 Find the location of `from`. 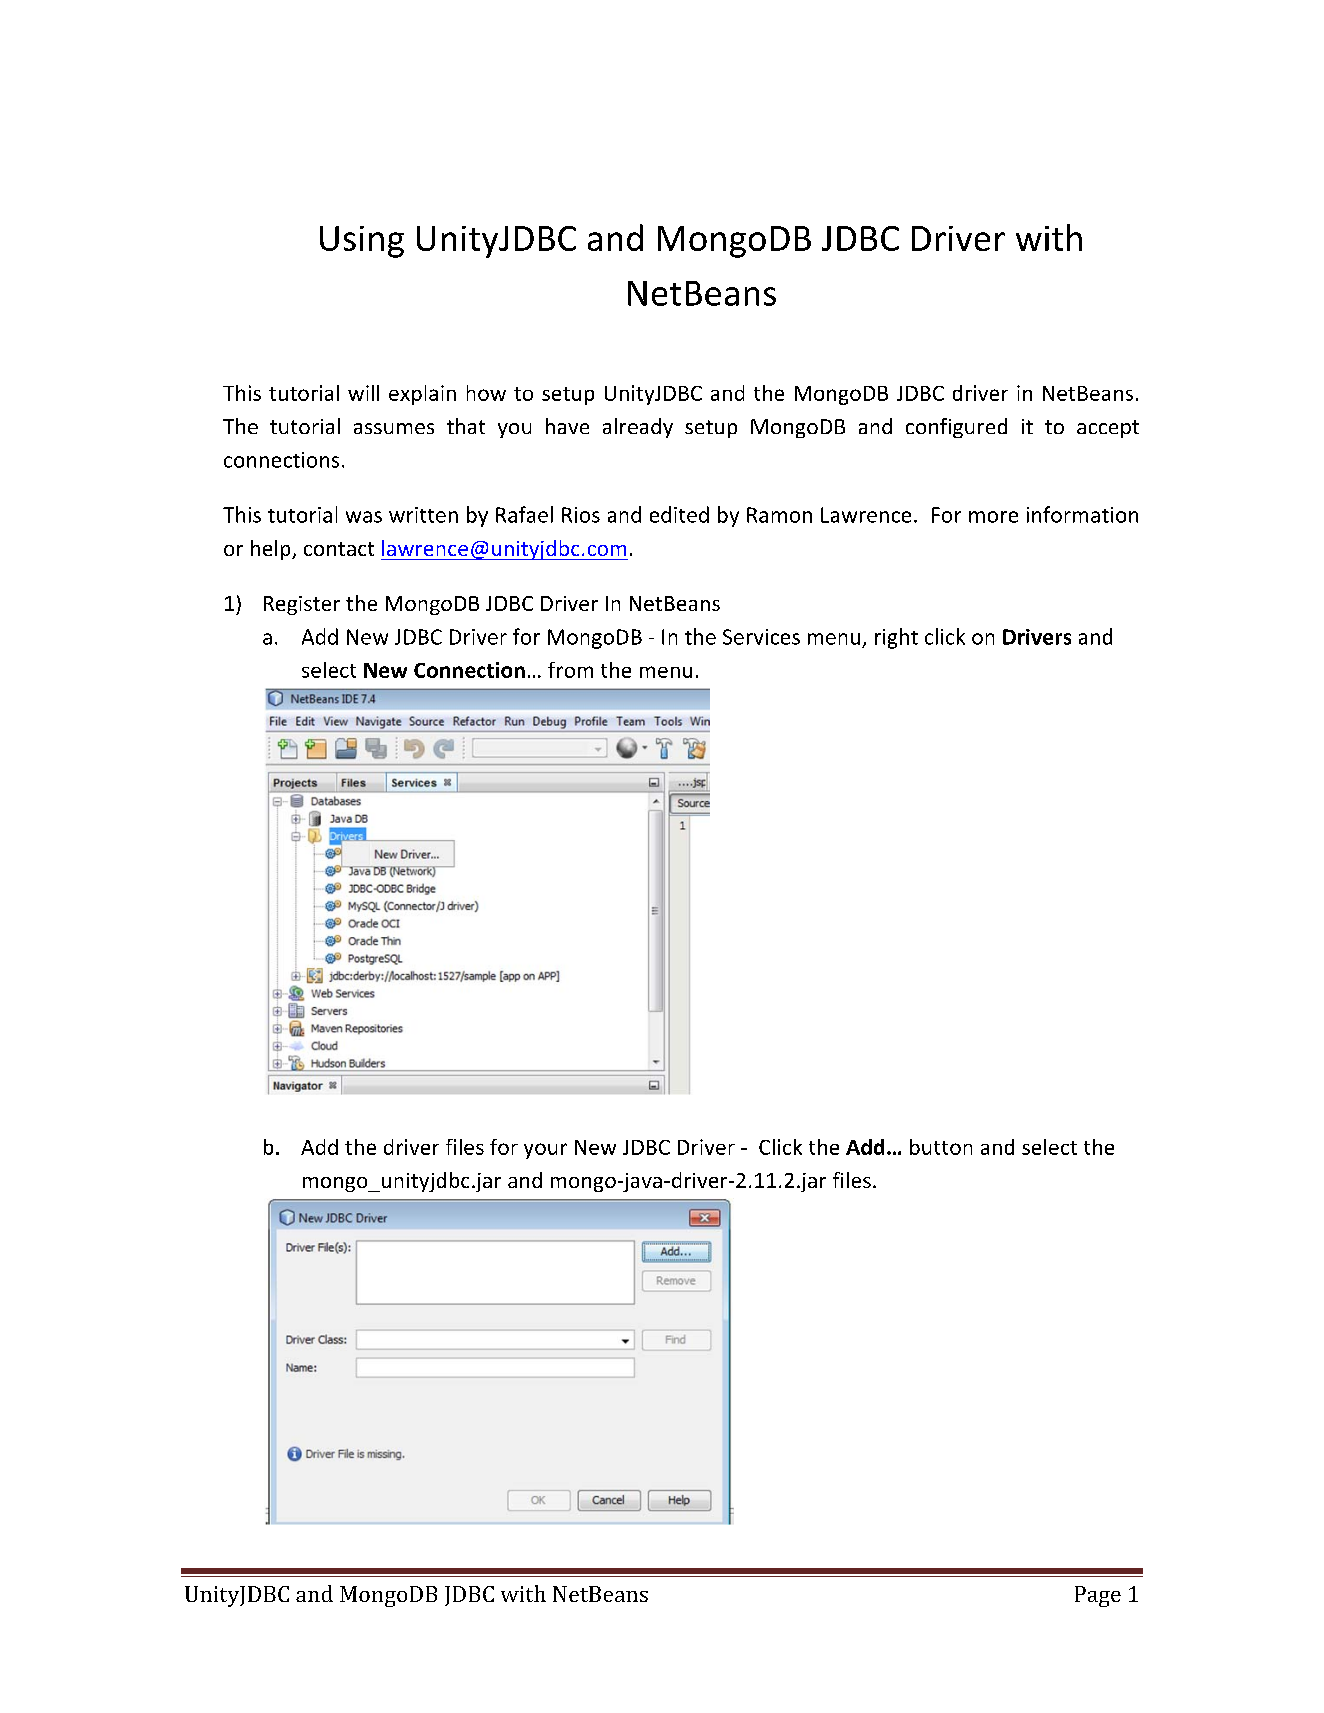

from is located at coordinates (570, 670).
